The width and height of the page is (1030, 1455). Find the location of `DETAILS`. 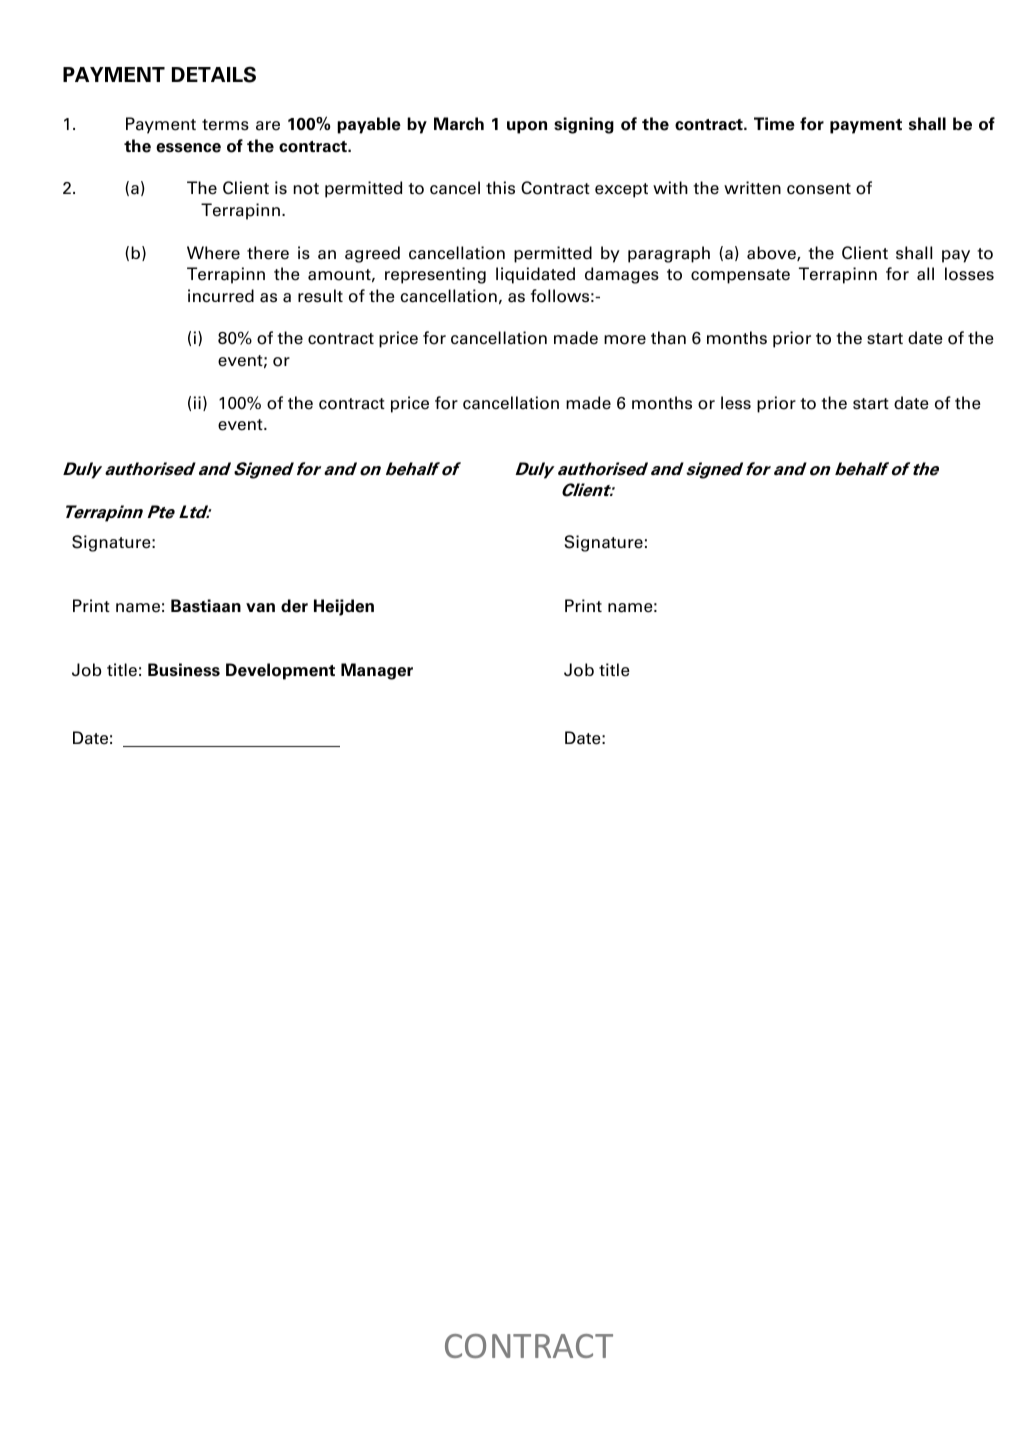

DETAILS is located at coordinates (214, 74).
